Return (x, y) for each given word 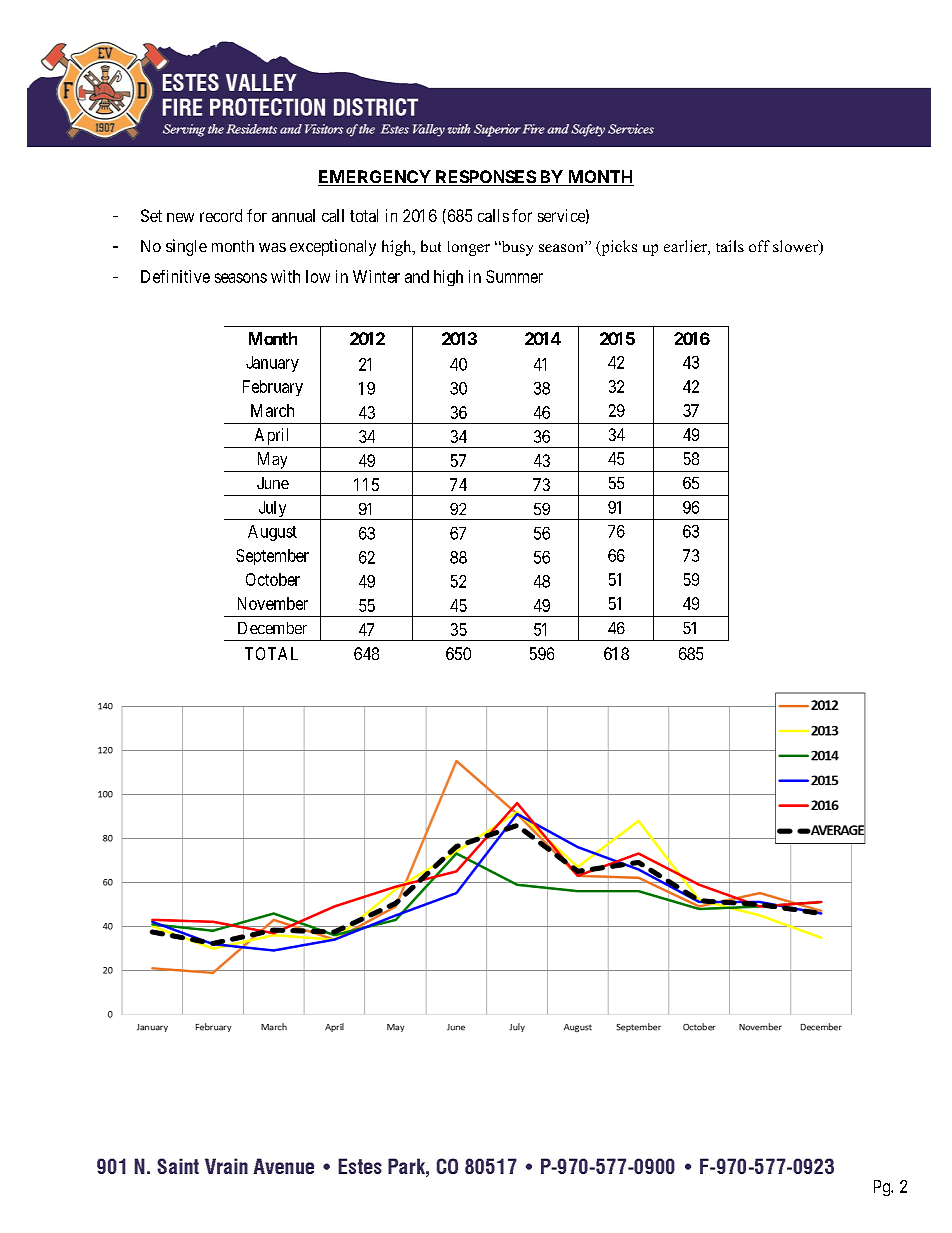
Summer (514, 276)
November (273, 603)
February (273, 388)
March (272, 410)
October (273, 579)
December (272, 628)
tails (730, 246)
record (221, 215)
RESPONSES (485, 178)
